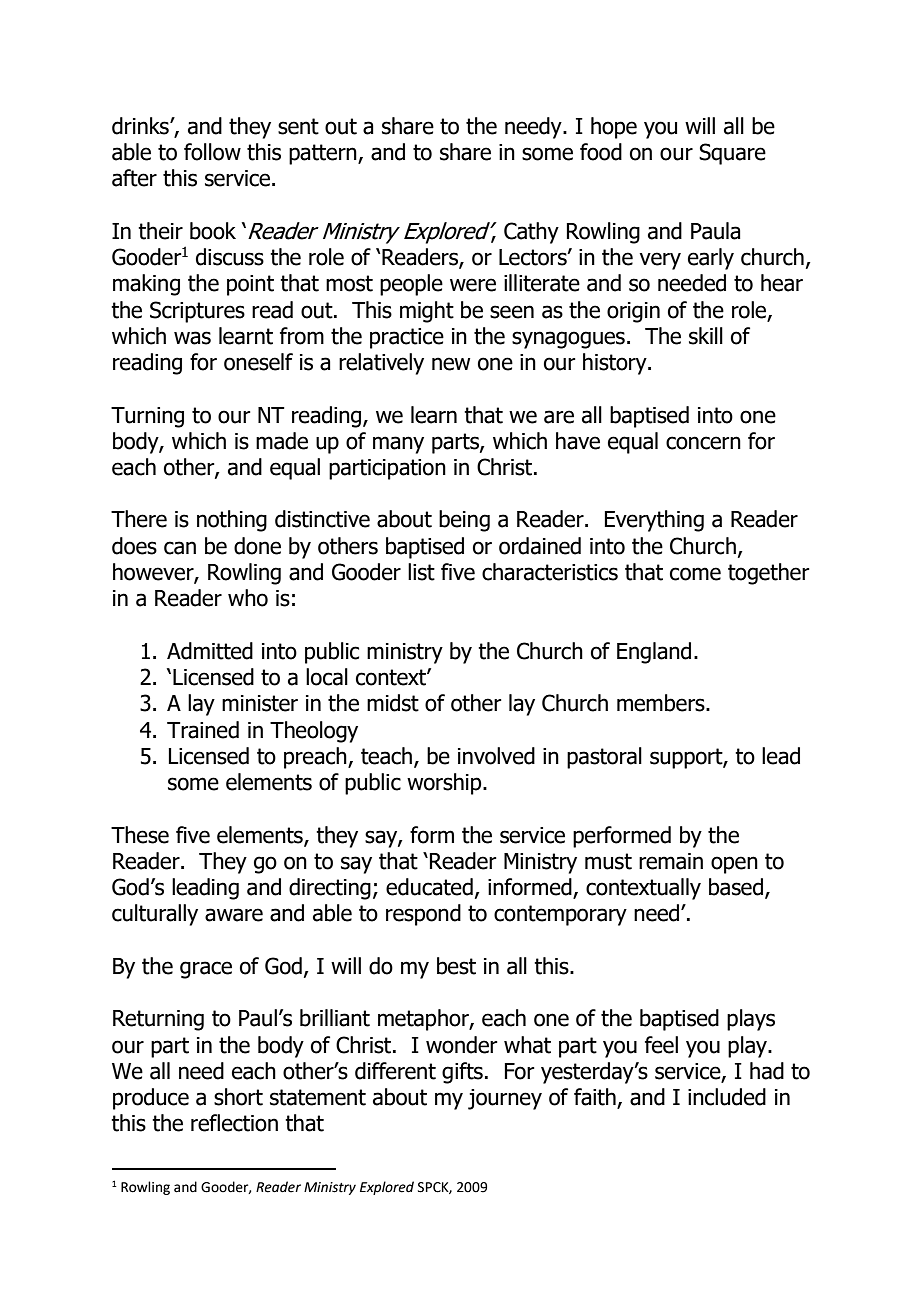  I want to click on follow, so click(212, 152).
